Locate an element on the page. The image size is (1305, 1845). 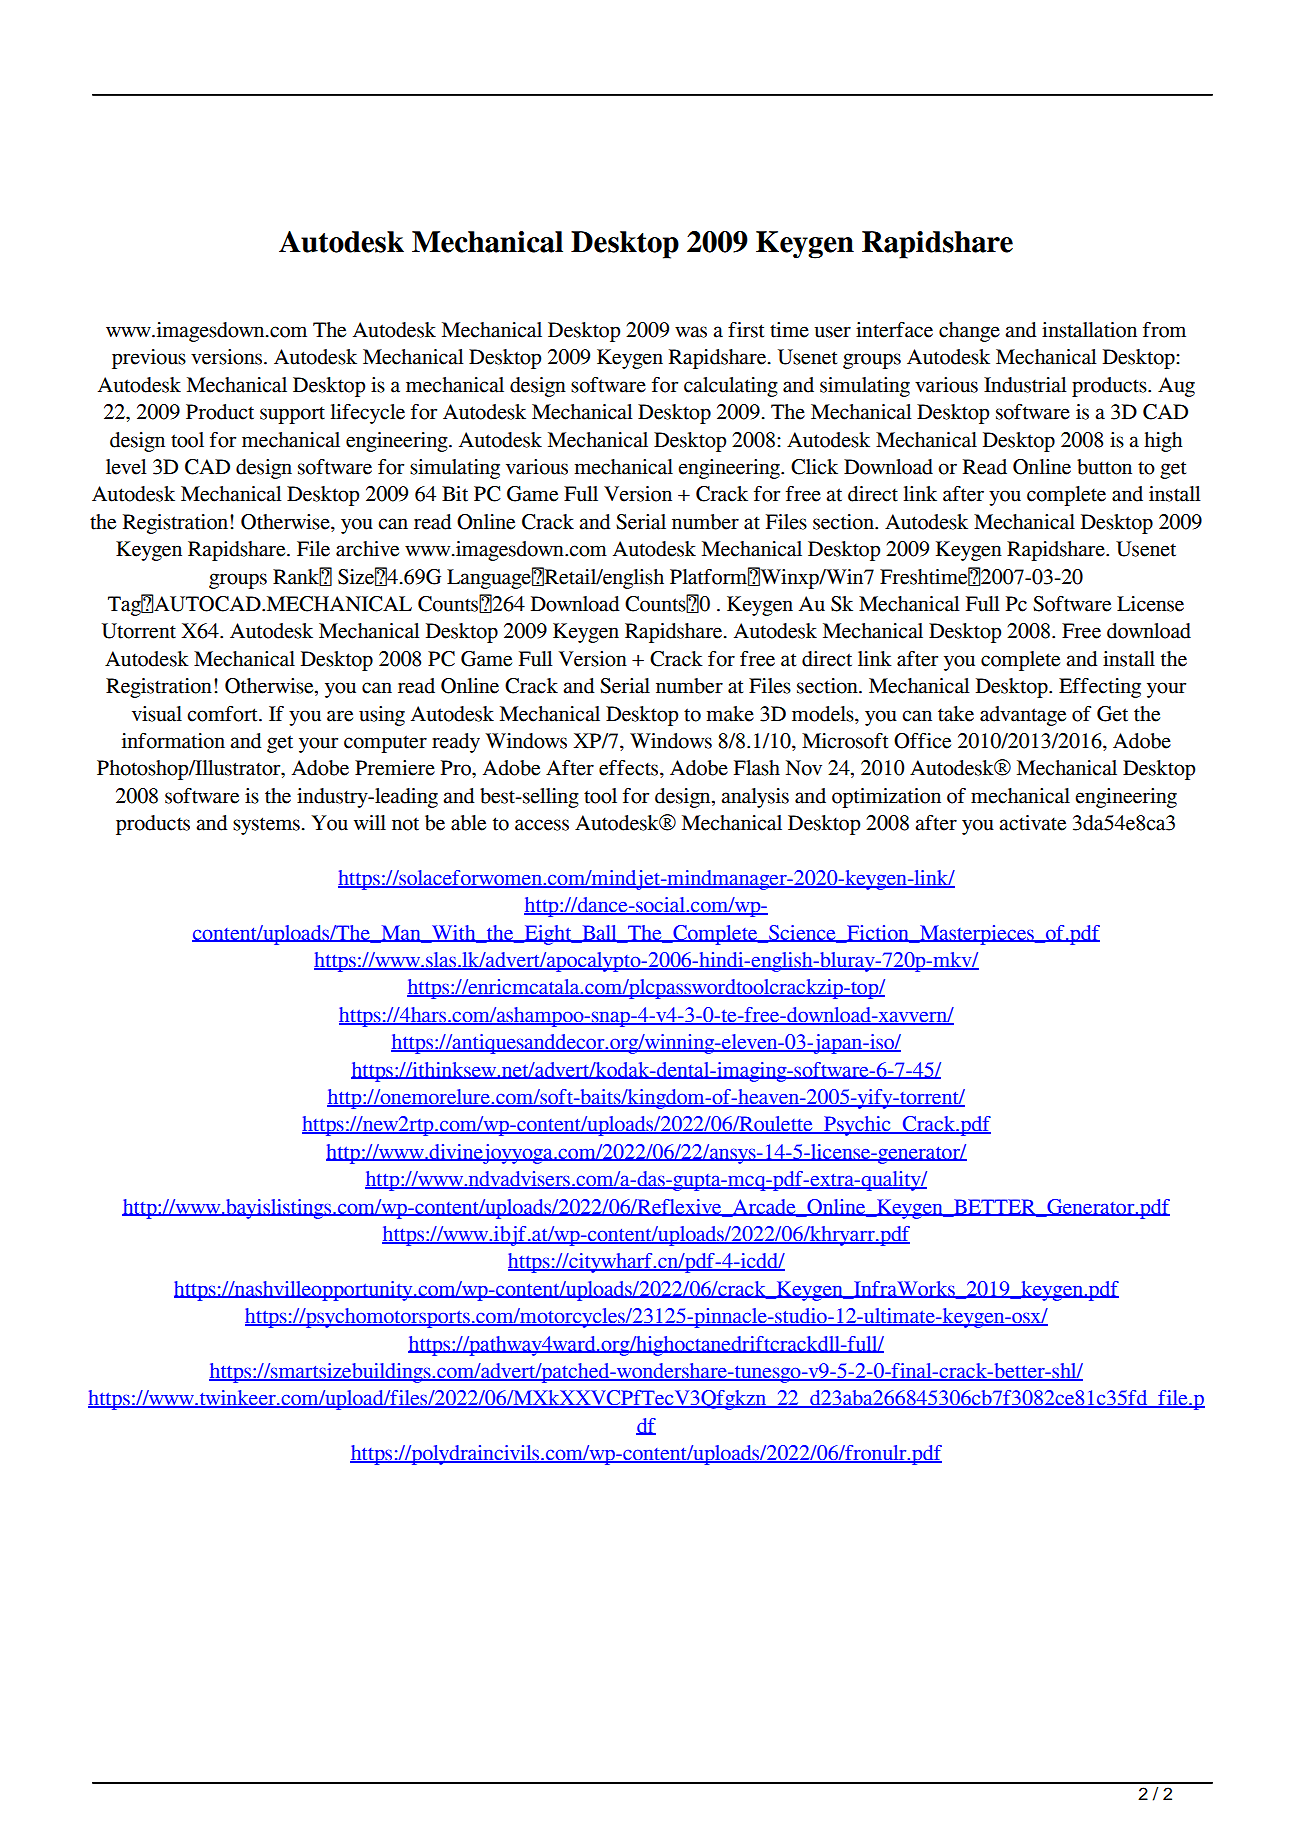
previous is located at coordinates (149, 359).
